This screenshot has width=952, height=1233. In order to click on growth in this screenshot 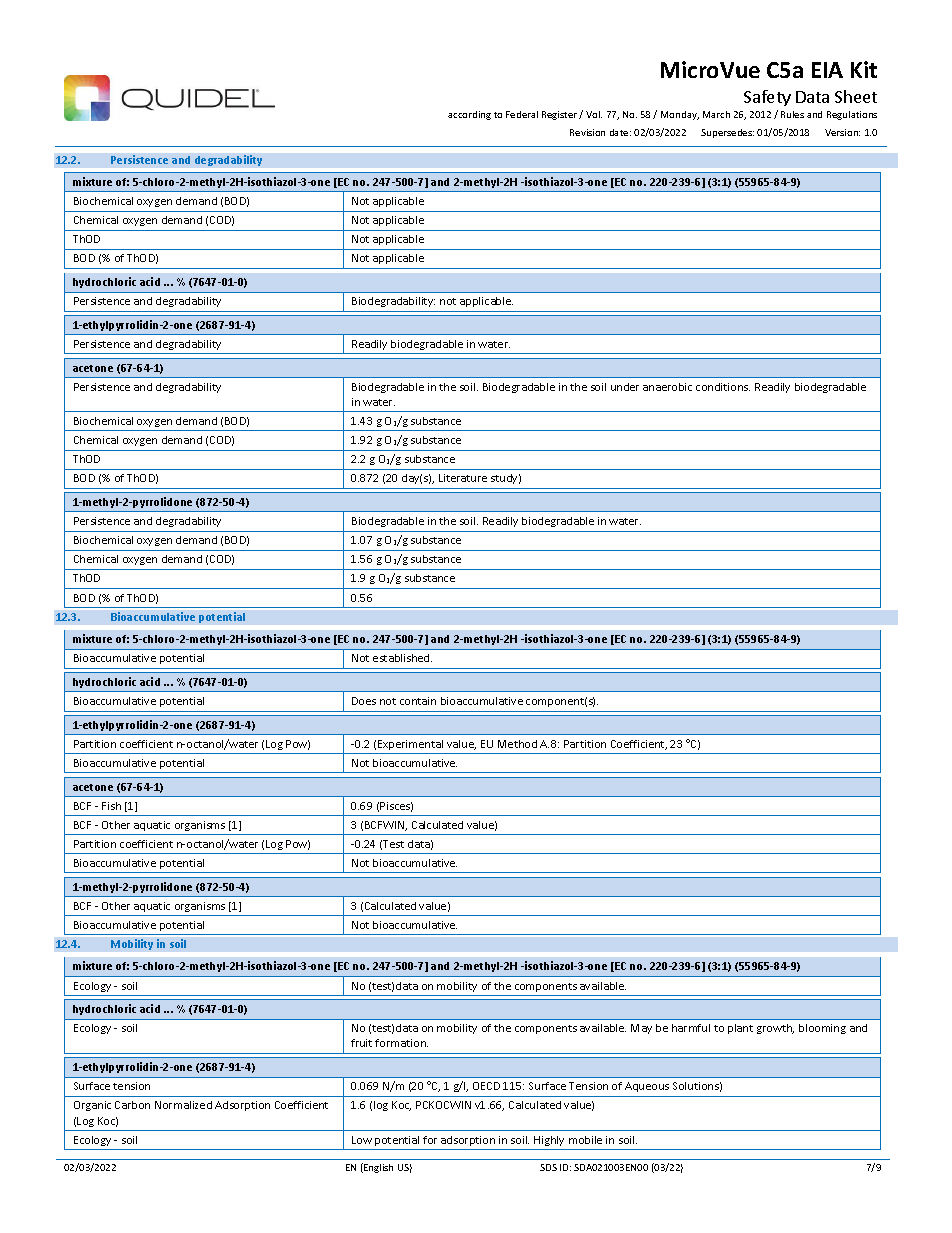, I will do `click(775, 1029)`.
